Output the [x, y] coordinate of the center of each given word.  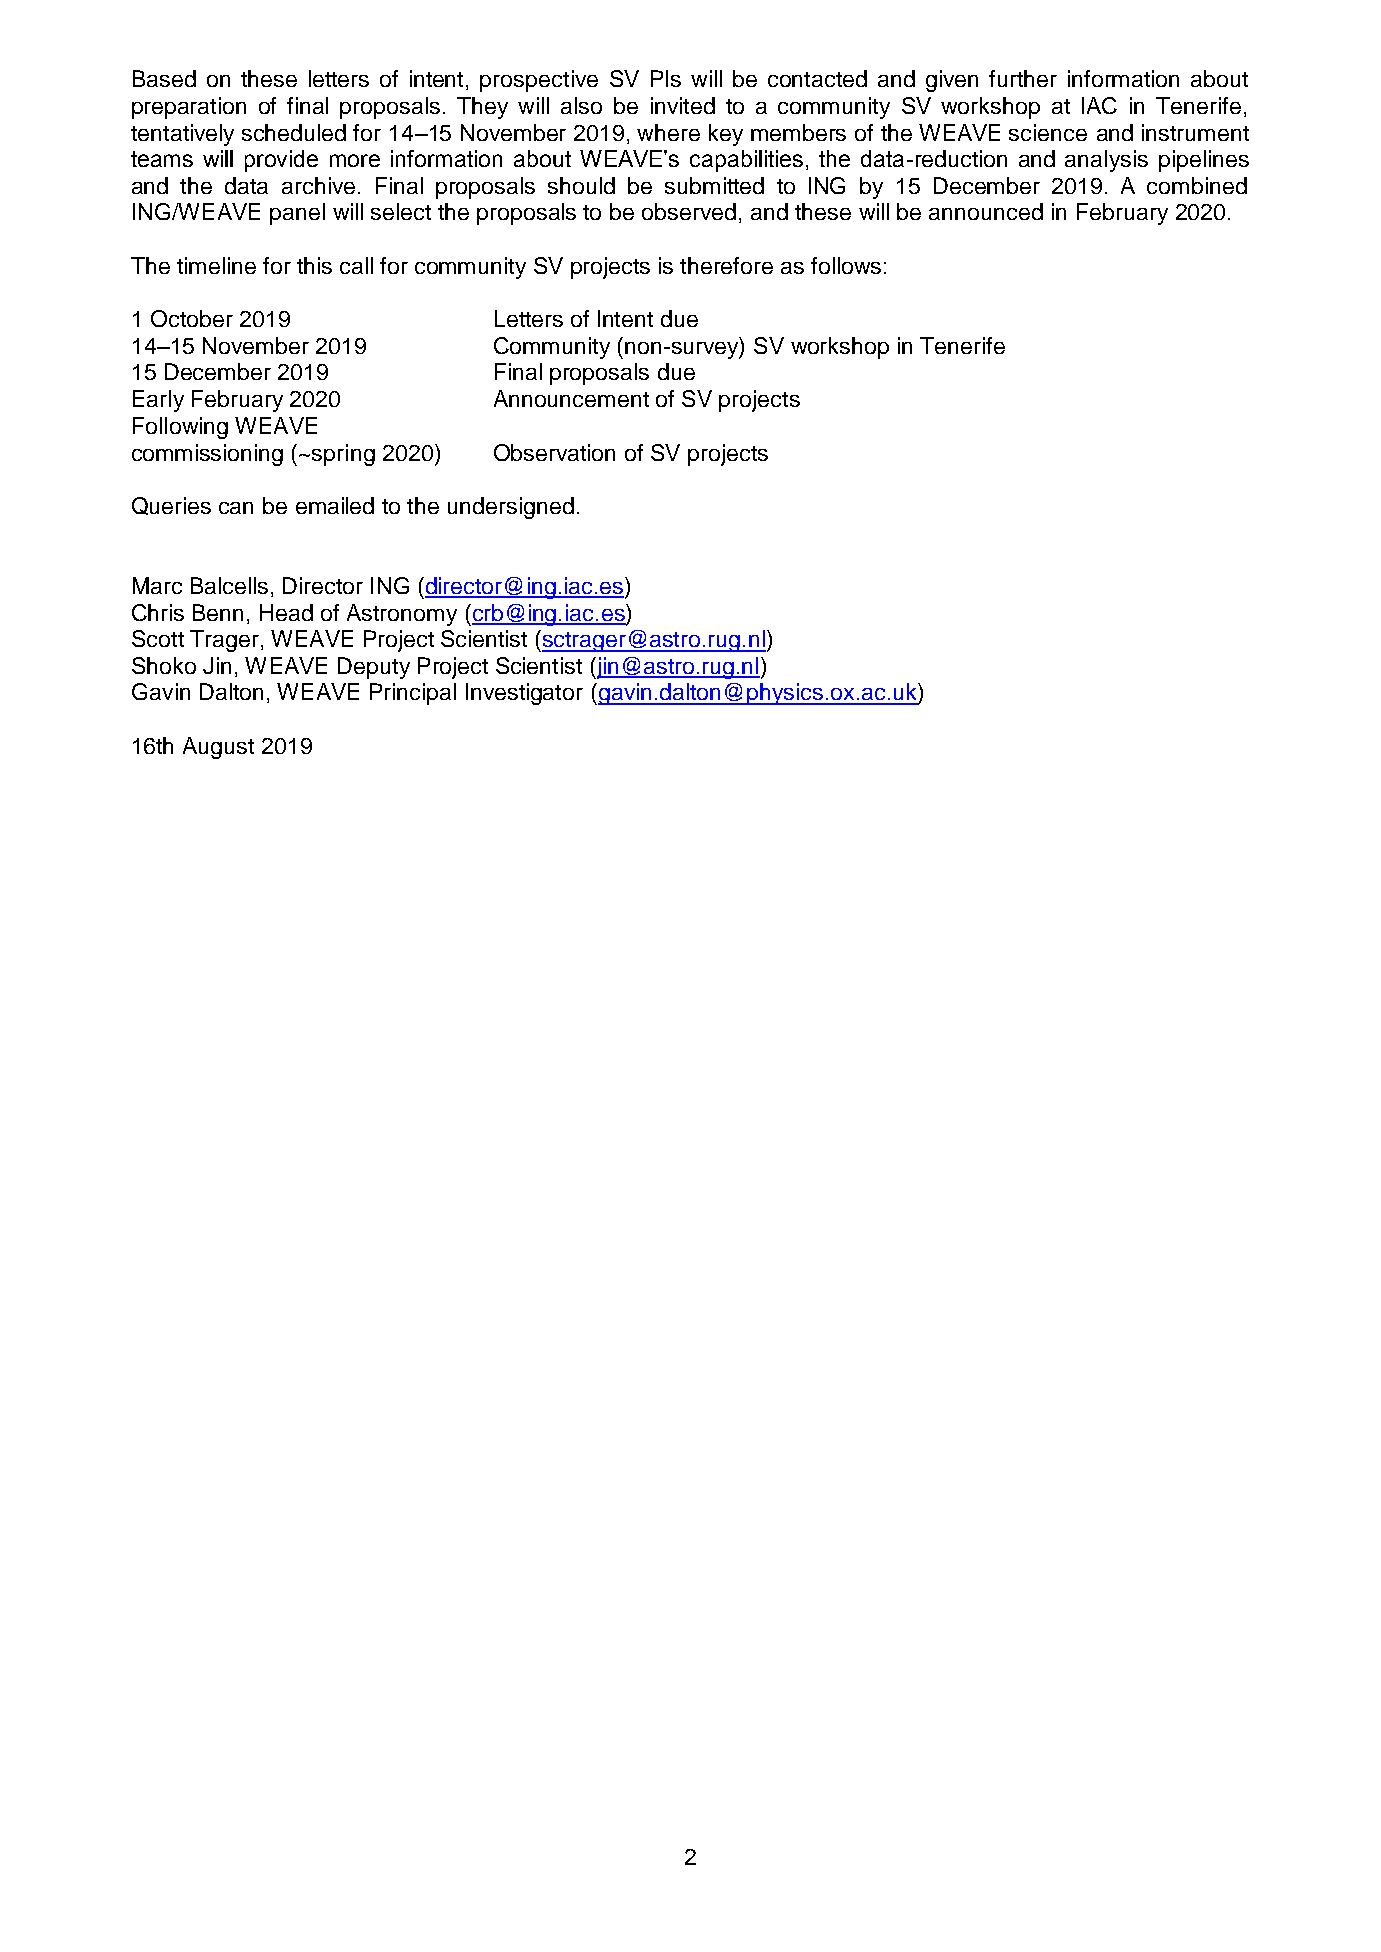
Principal [413, 694]
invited [683, 105]
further [1023, 78]
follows [846, 265]
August [218, 748]
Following [180, 428]
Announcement [571, 398]
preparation [189, 108]
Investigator [524, 694]
